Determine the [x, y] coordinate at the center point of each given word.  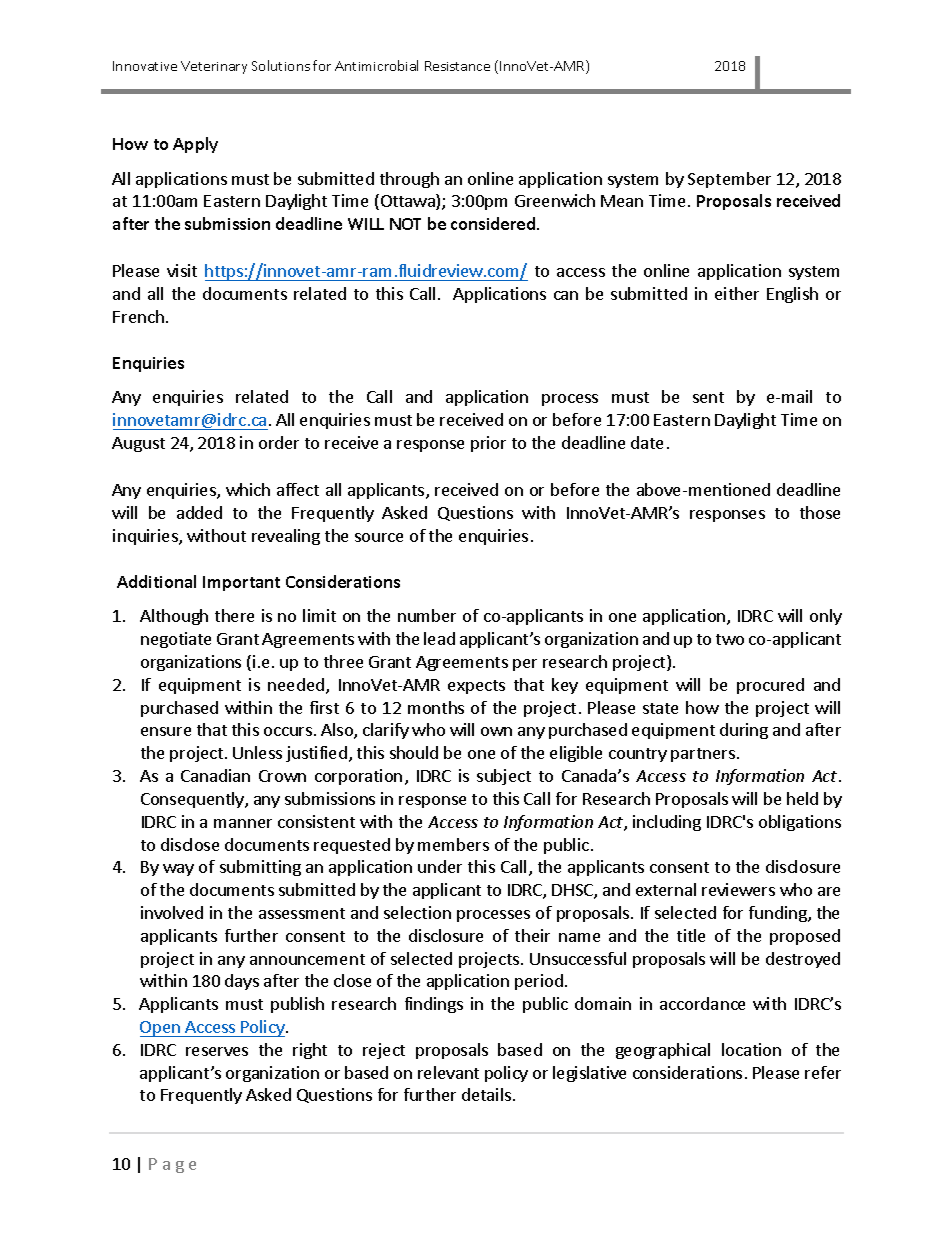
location [751, 1049]
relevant [448, 1072]
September [729, 180]
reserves [217, 1051]
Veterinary [214, 67]
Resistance [457, 66]
